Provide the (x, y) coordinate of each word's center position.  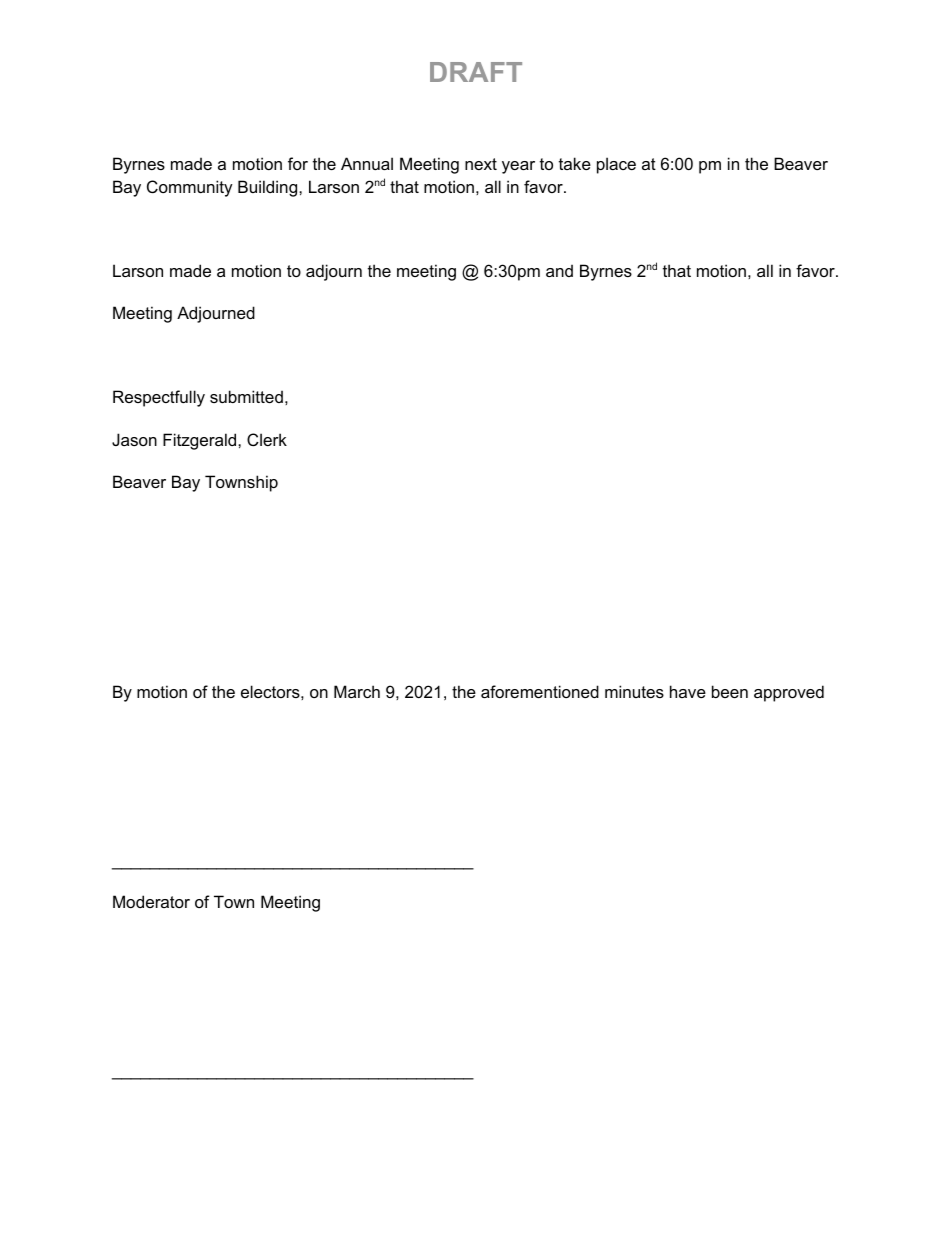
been (730, 691)
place (616, 165)
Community (190, 188)
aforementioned (540, 691)
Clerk (267, 439)
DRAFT (476, 72)
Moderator (151, 901)
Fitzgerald (201, 441)
